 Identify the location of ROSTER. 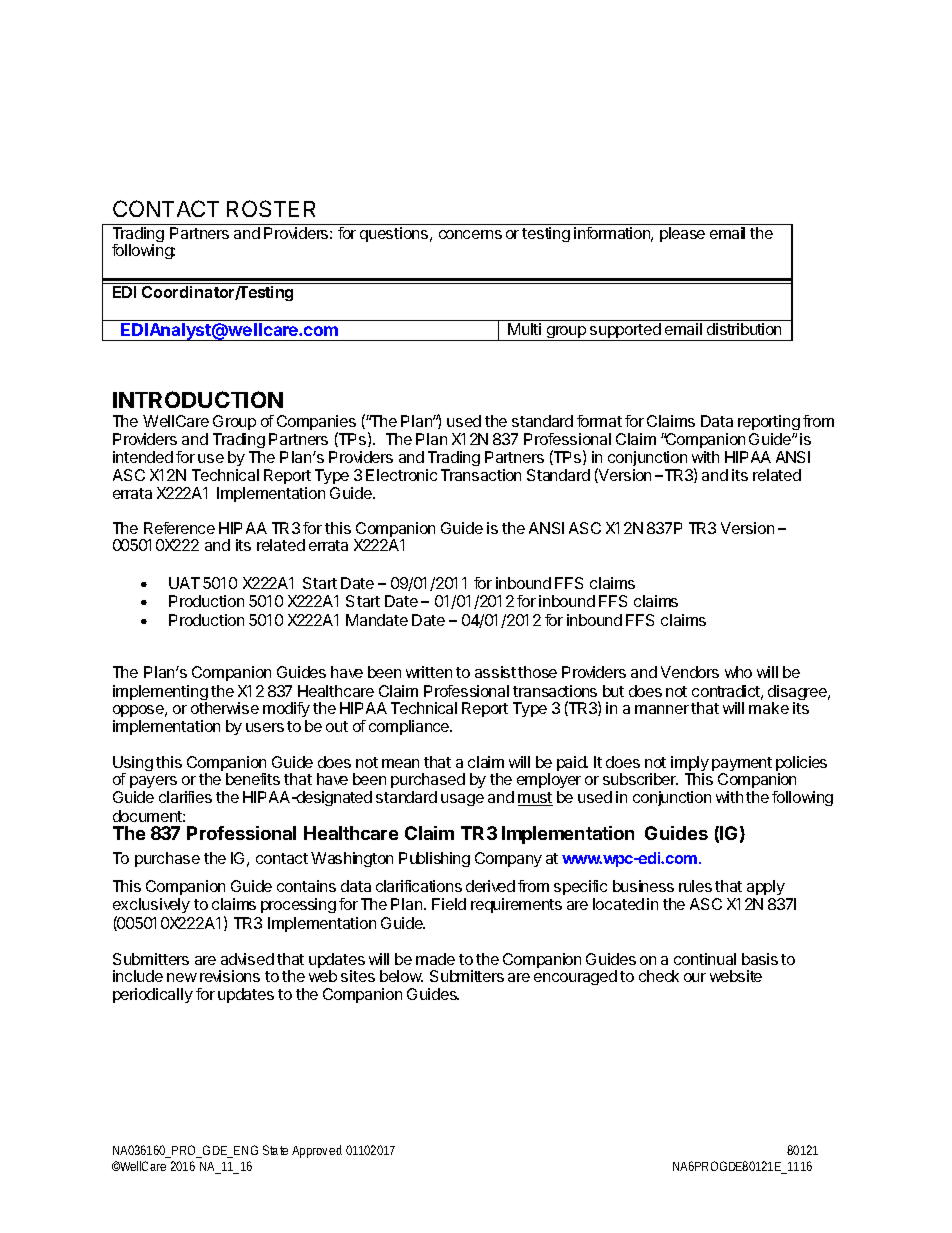
(271, 208).
